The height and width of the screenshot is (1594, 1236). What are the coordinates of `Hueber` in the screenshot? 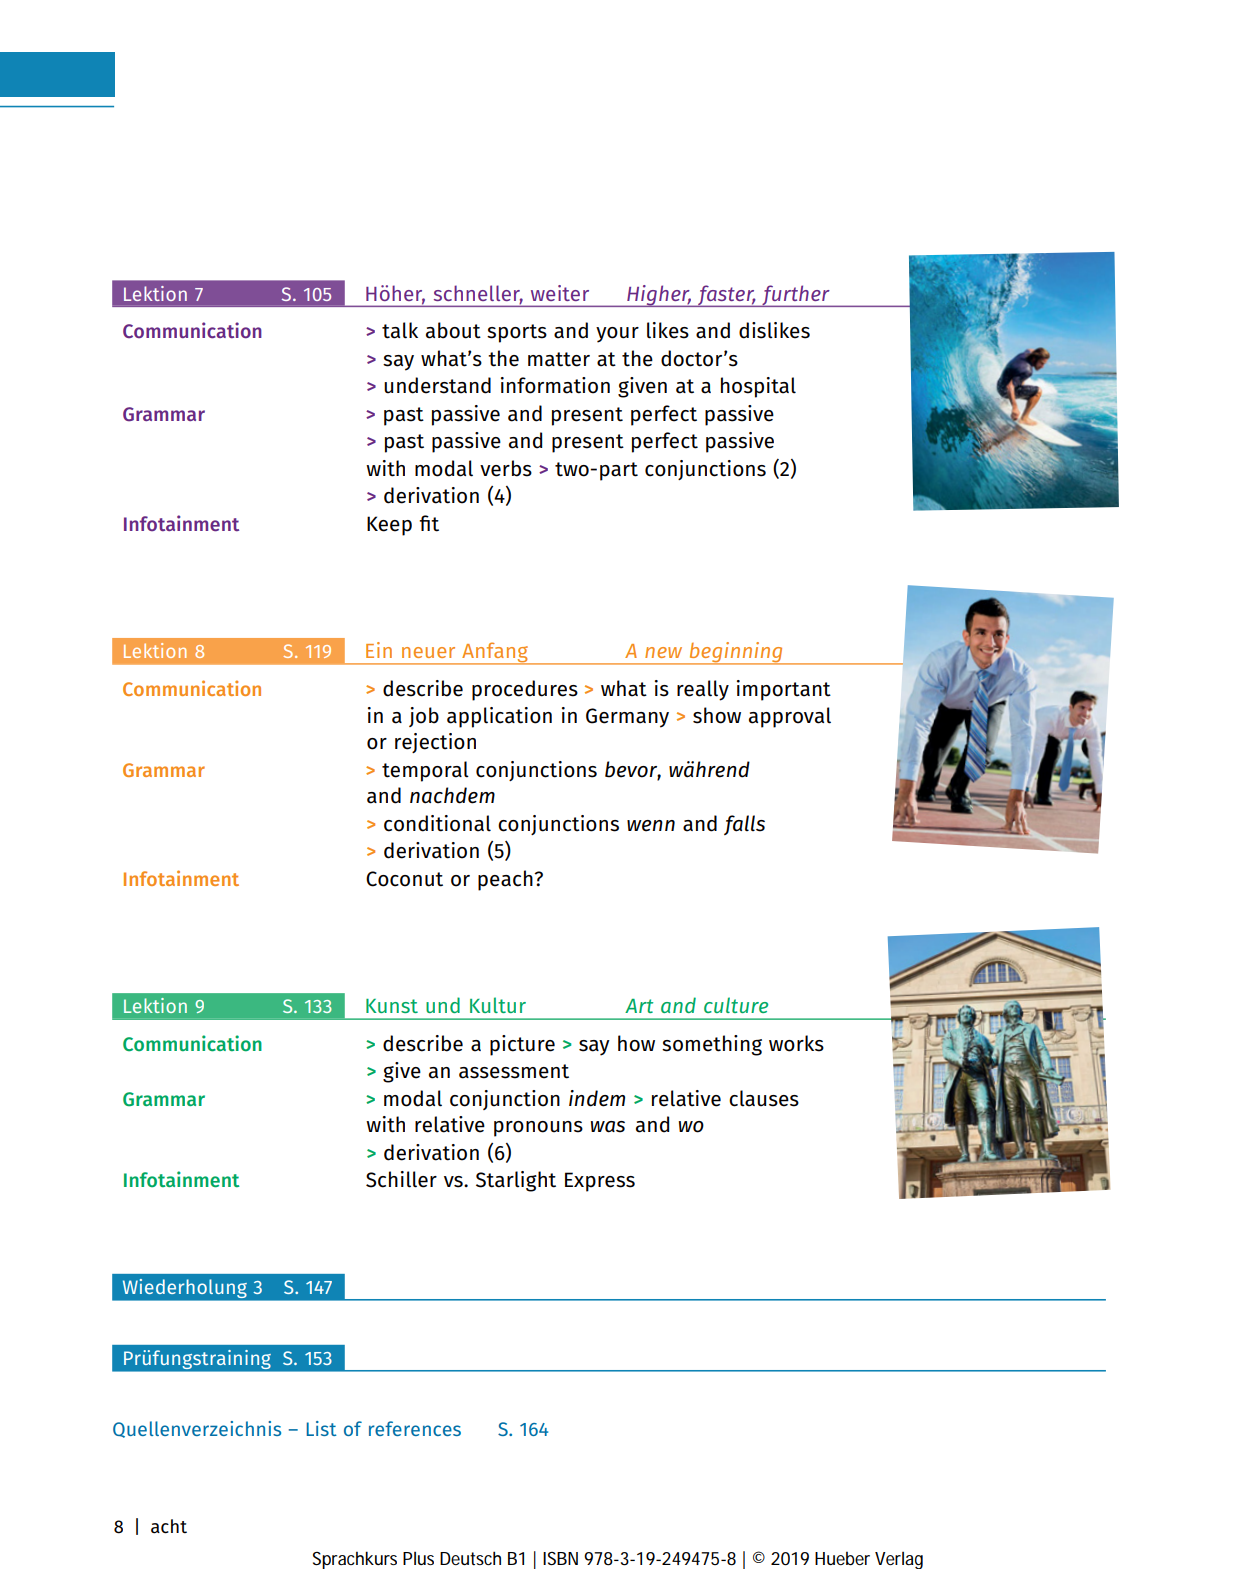 It's located at (842, 1558).
